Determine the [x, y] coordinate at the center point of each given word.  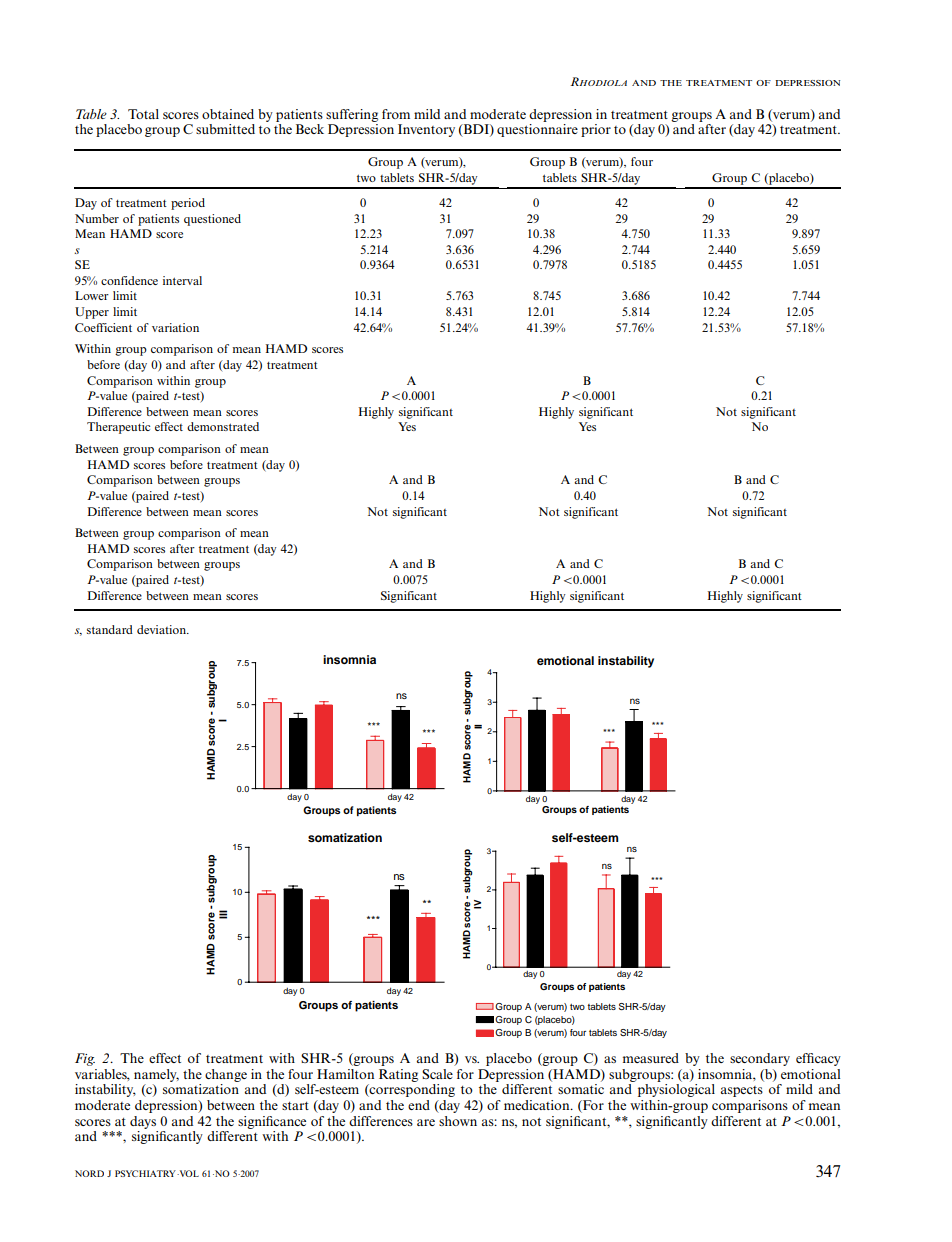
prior [596, 130]
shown [458, 1121]
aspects [742, 1091]
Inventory [426, 130]
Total [143, 114]
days [143, 1122]
